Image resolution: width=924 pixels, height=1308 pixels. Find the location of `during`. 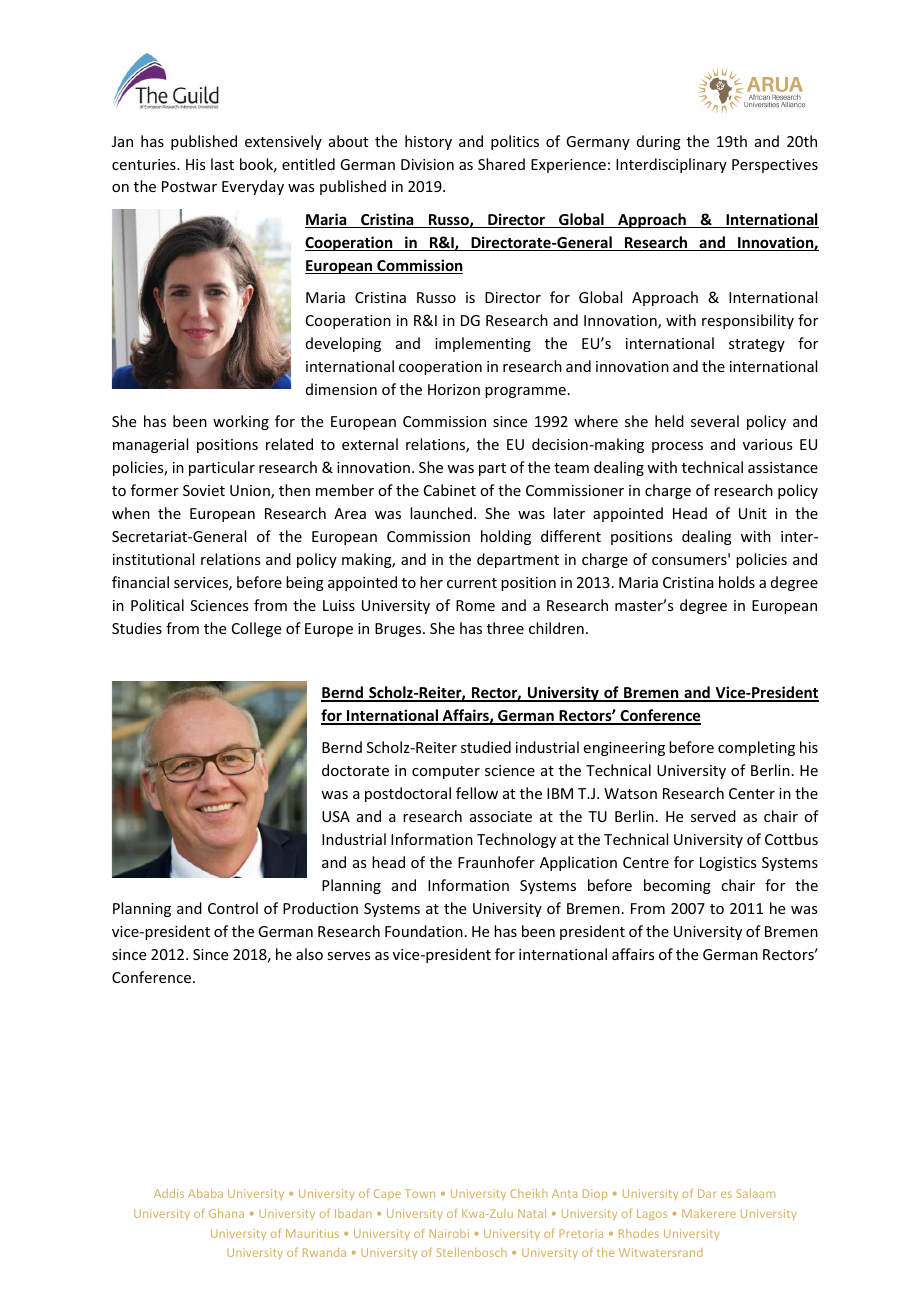

during is located at coordinates (659, 142).
